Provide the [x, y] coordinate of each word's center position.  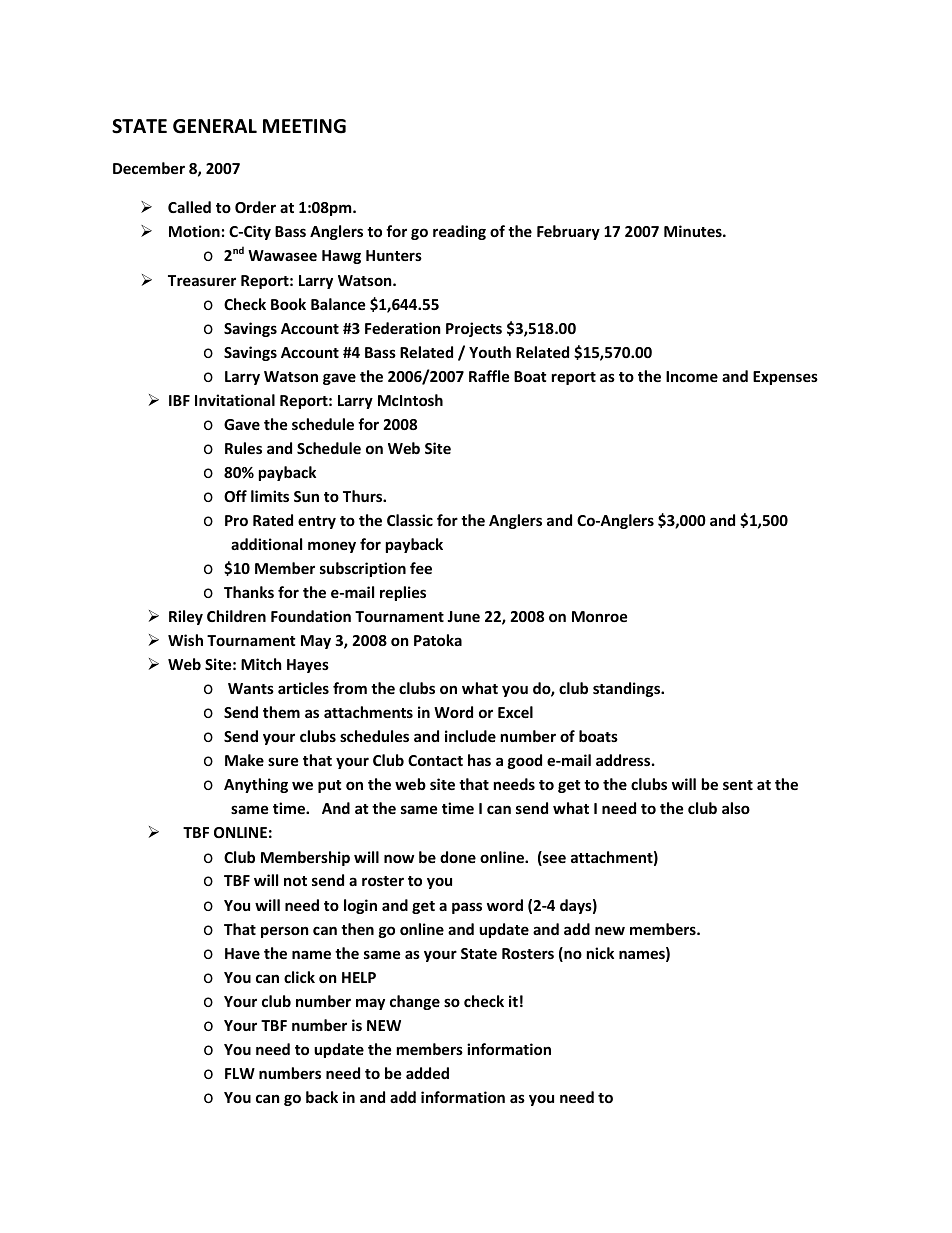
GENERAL [215, 126]
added [427, 1073]
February [568, 232]
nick [600, 953]
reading [459, 232]
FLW [240, 1073]
